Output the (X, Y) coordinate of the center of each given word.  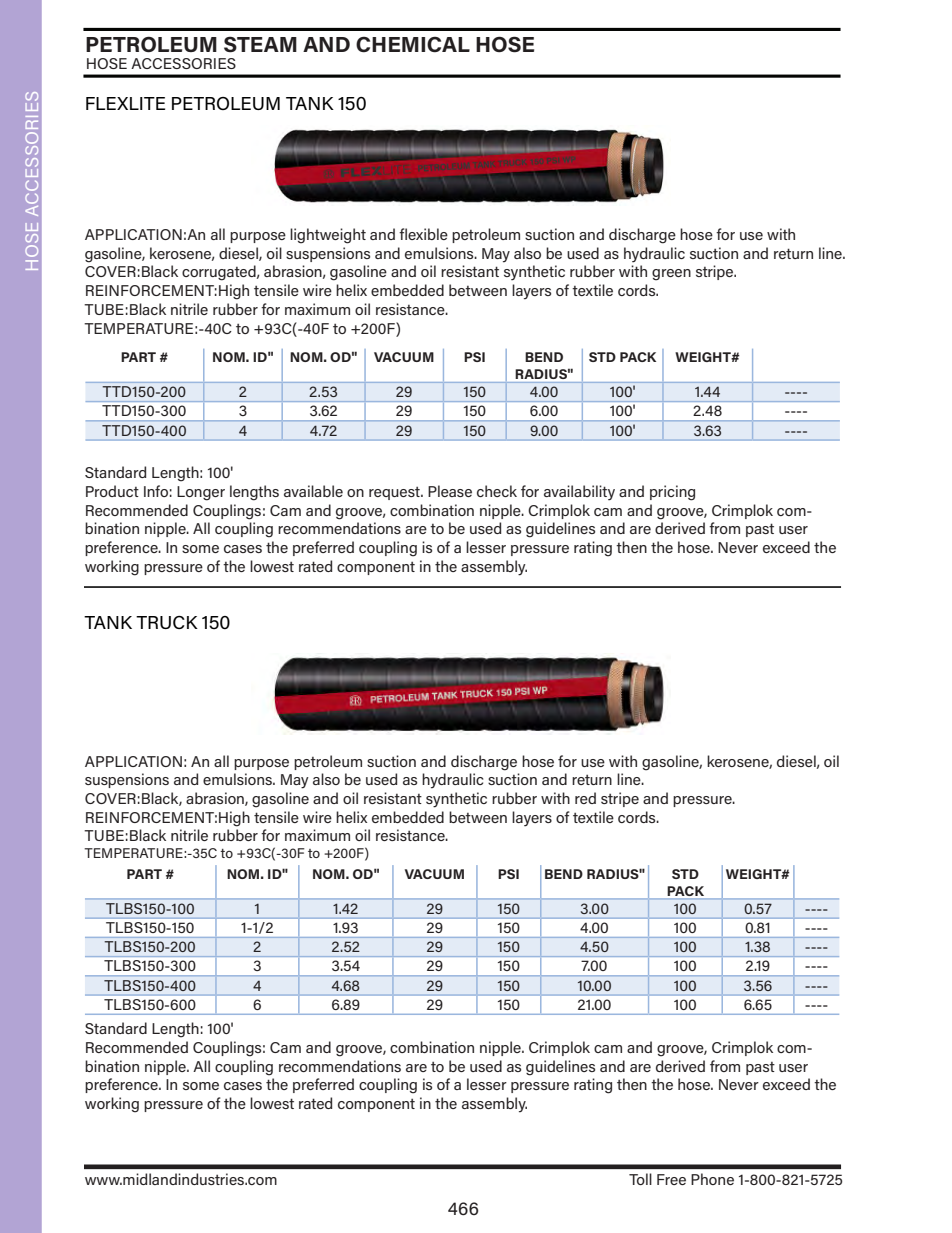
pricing (672, 493)
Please (450, 491)
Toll (640, 1179)
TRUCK (167, 622)
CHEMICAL (413, 44)
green (671, 275)
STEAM (260, 44)
